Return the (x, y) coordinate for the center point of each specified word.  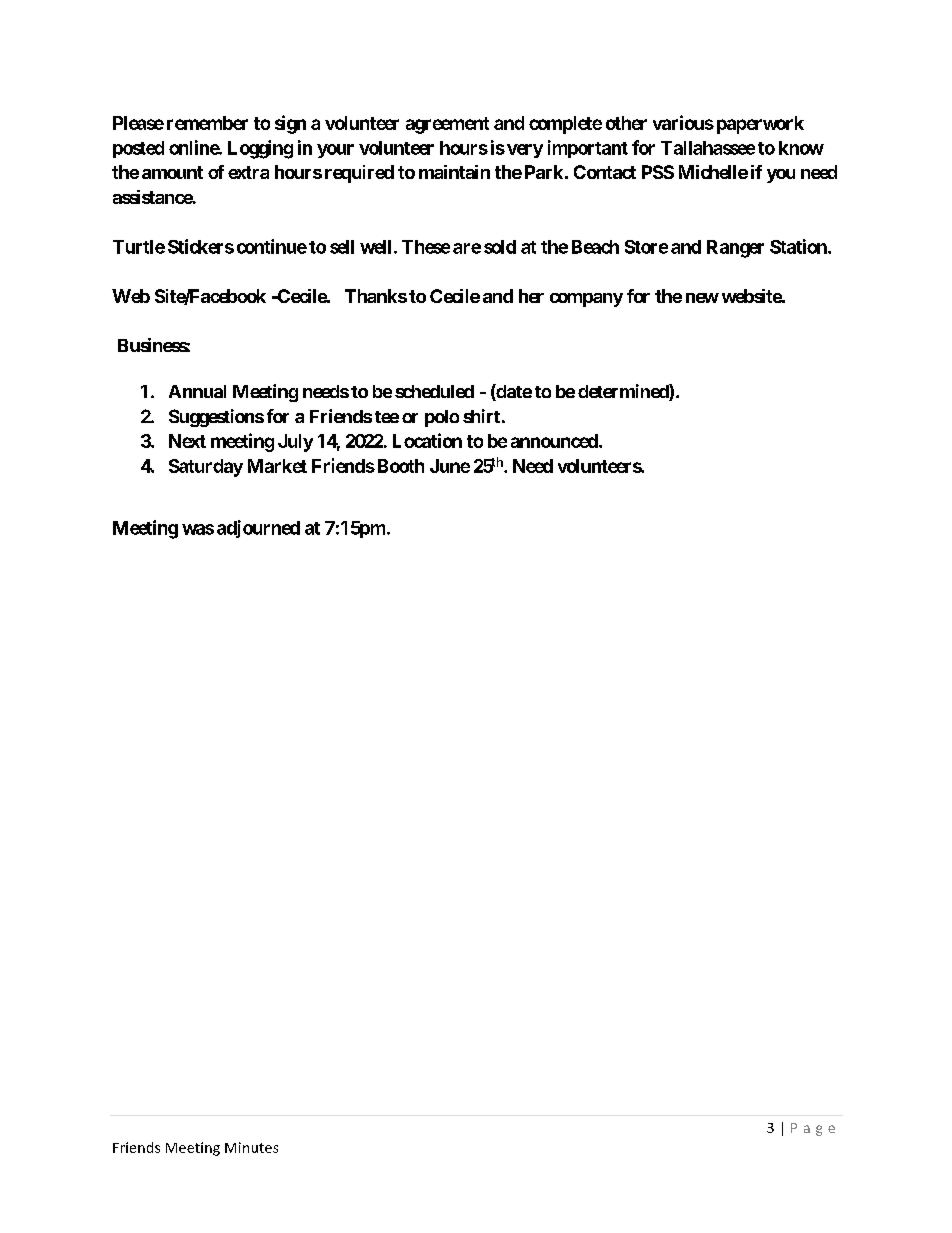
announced (554, 441)
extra (248, 172)
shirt (481, 416)
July (295, 443)
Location (427, 440)
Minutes (251, 1147)
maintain (454, 172)
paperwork (760, 125)
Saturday (206, 468)
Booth (401, 466)
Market (277, 466)
